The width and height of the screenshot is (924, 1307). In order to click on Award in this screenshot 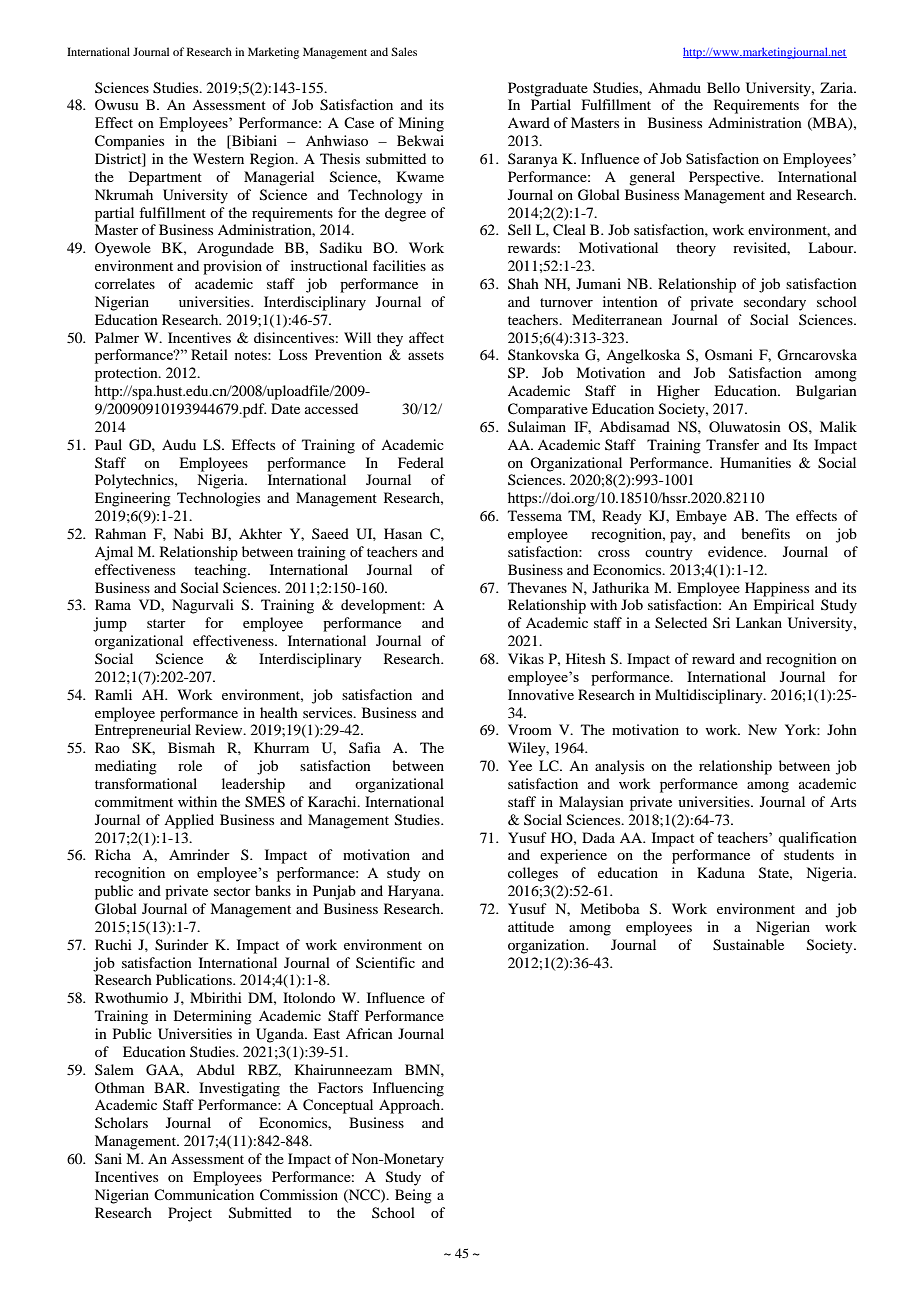, I will do `click(529, 122)`.
